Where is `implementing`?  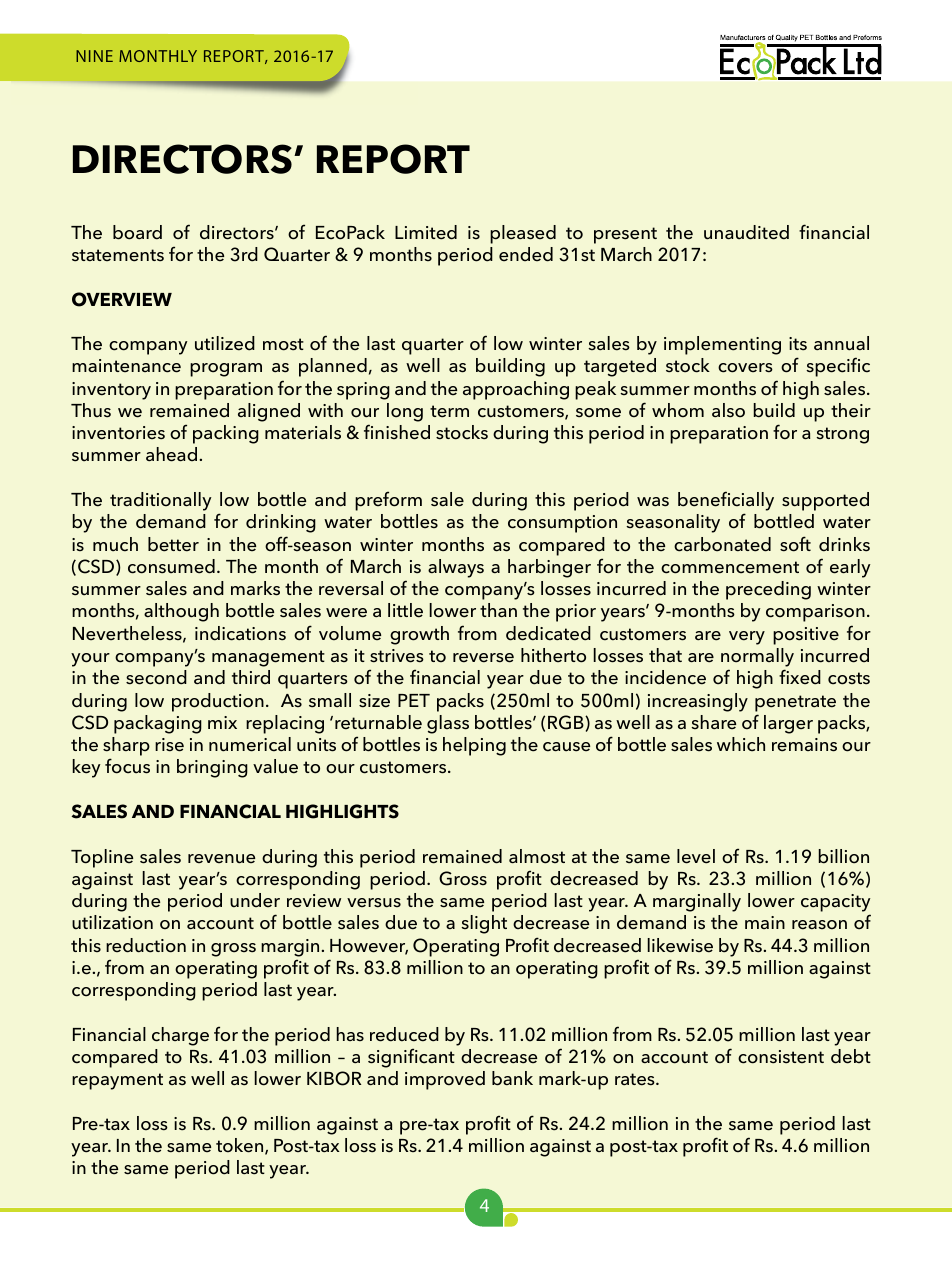
implementing is located at coordinates (722, 345).
